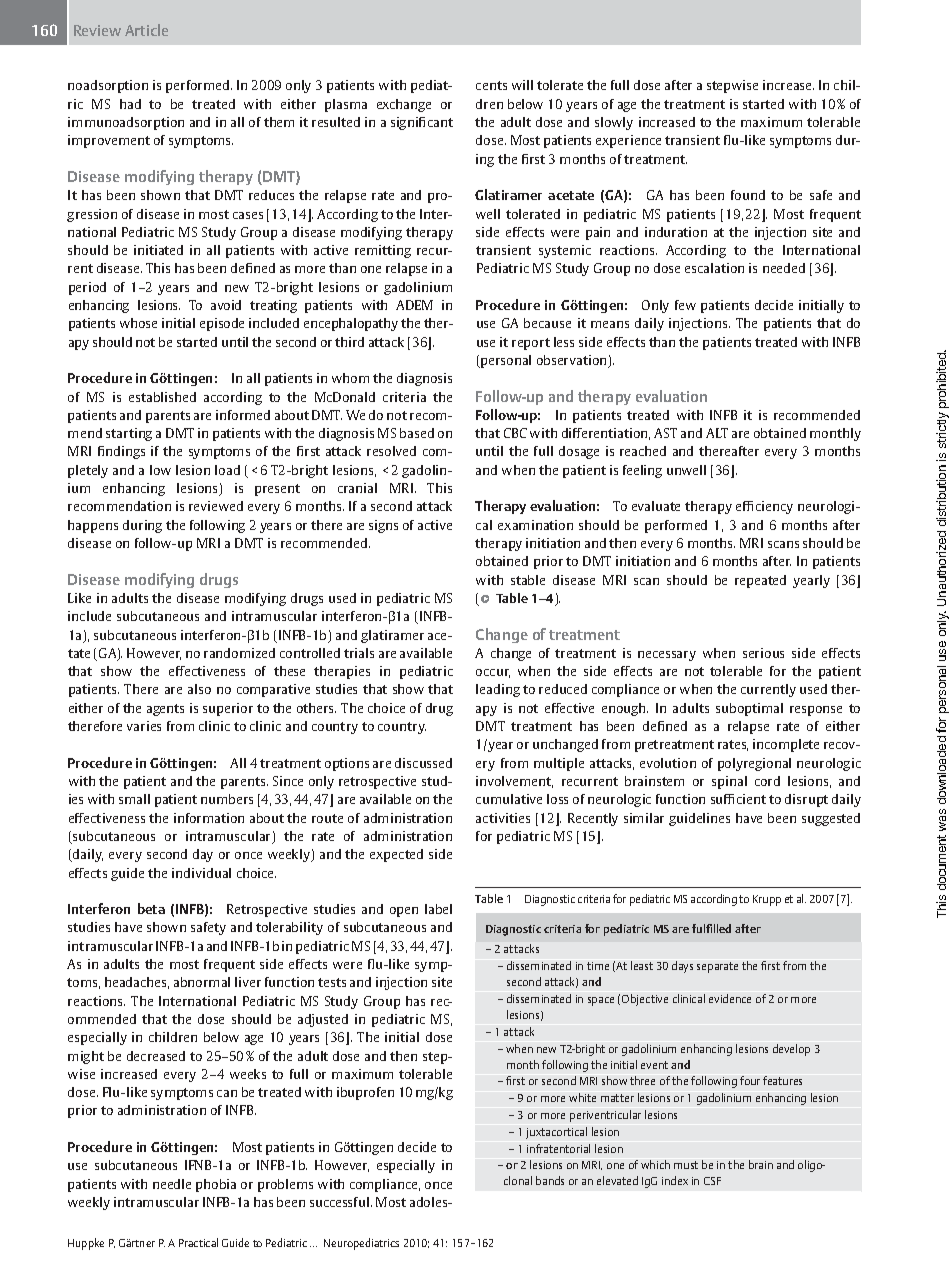 The height and width of the screenshot is (1270, 952). What do you see at coordinates (493, 673) in the screenshot?
I see `occur` at bounding box center [493, 673].
